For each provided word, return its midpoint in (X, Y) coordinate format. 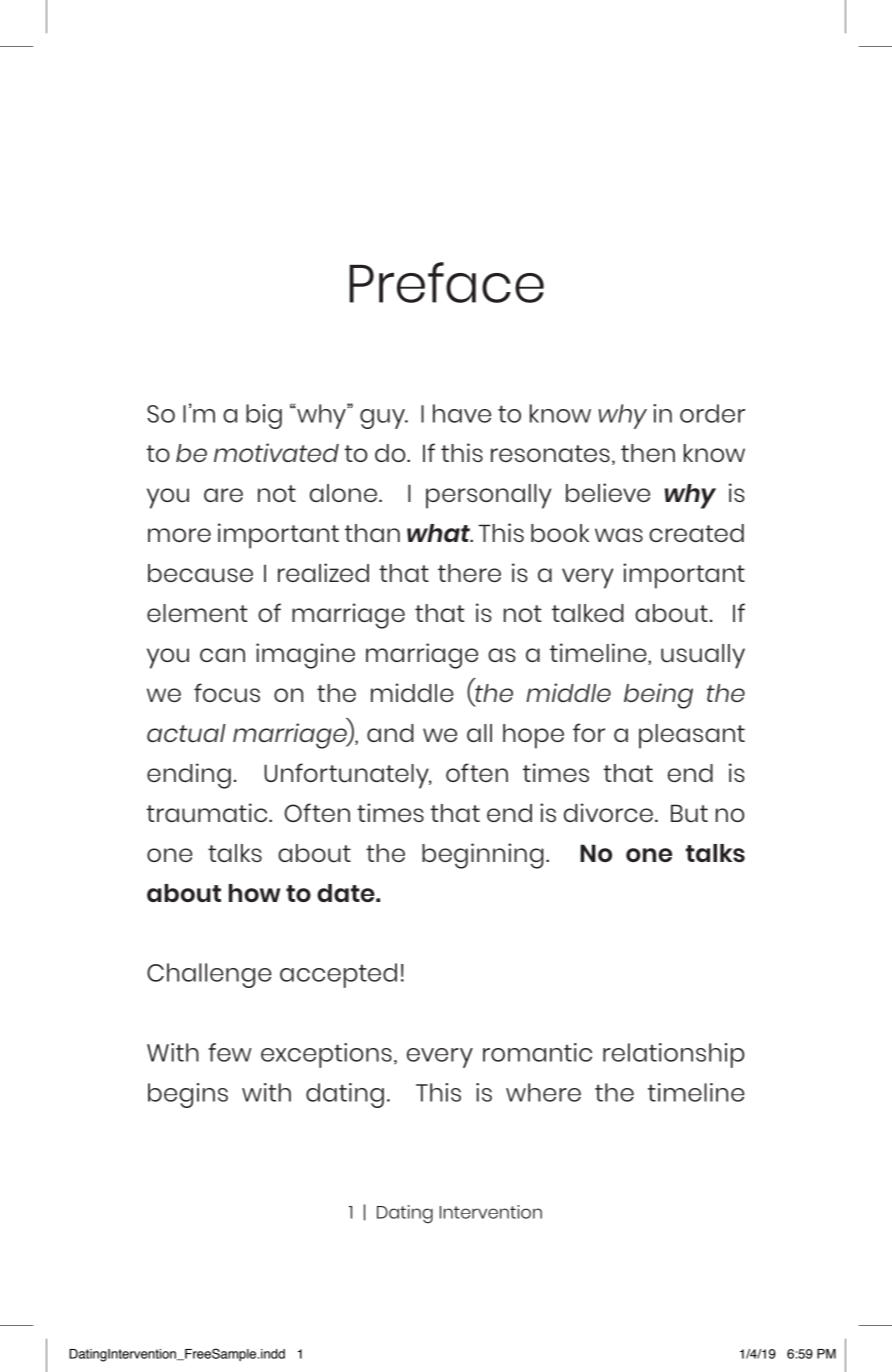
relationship (674, 1055)
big (264, 416)
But (689, 813)
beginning (483, 856)
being (658, 696)
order (712, 413)
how (254, 893)
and (390, 733)
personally (489, 496)
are (223, 495)
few (230, 1052)
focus (227, 693)
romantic (537, 1052)
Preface (446, 282)
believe (608, 492)
